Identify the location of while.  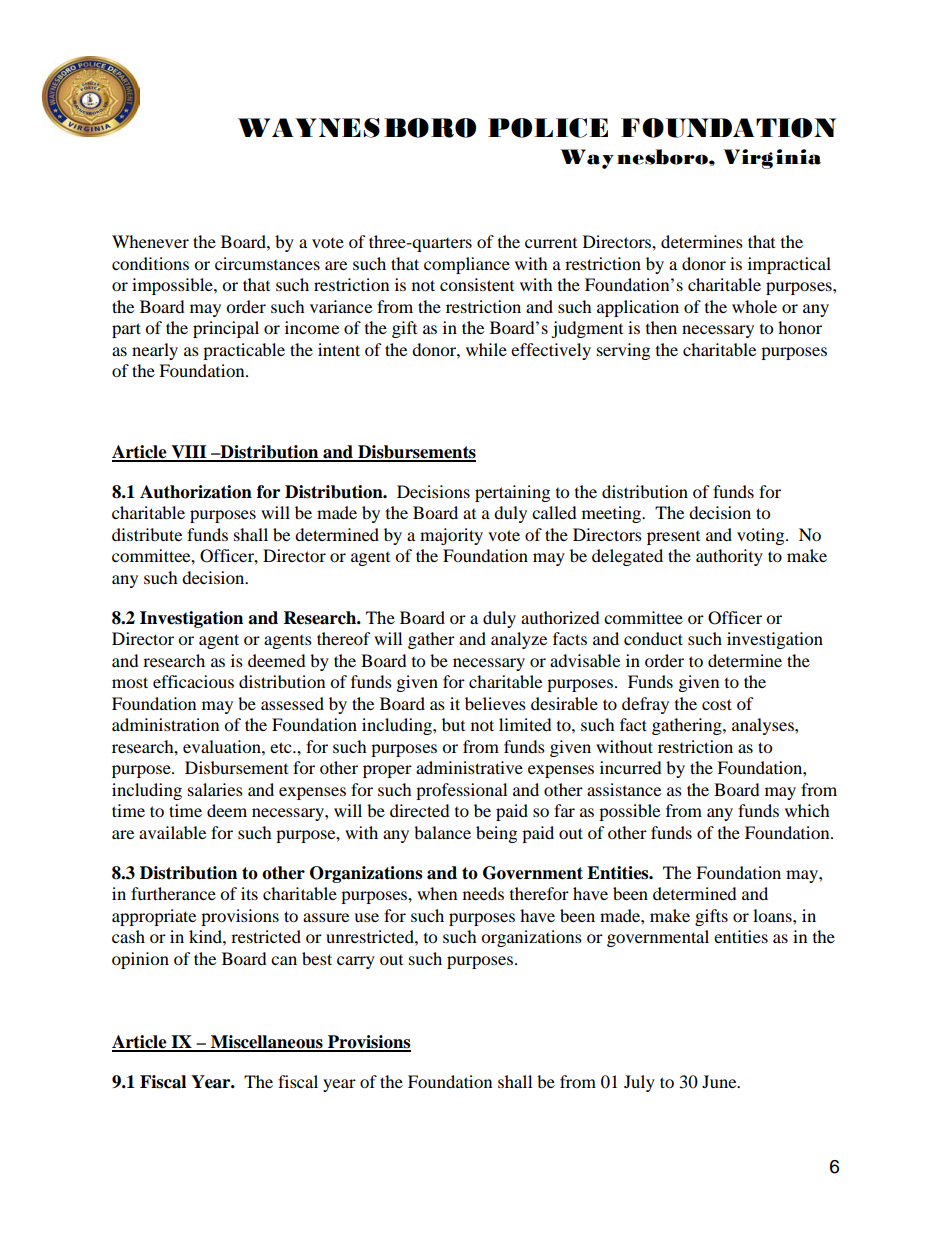
(486, 349).
